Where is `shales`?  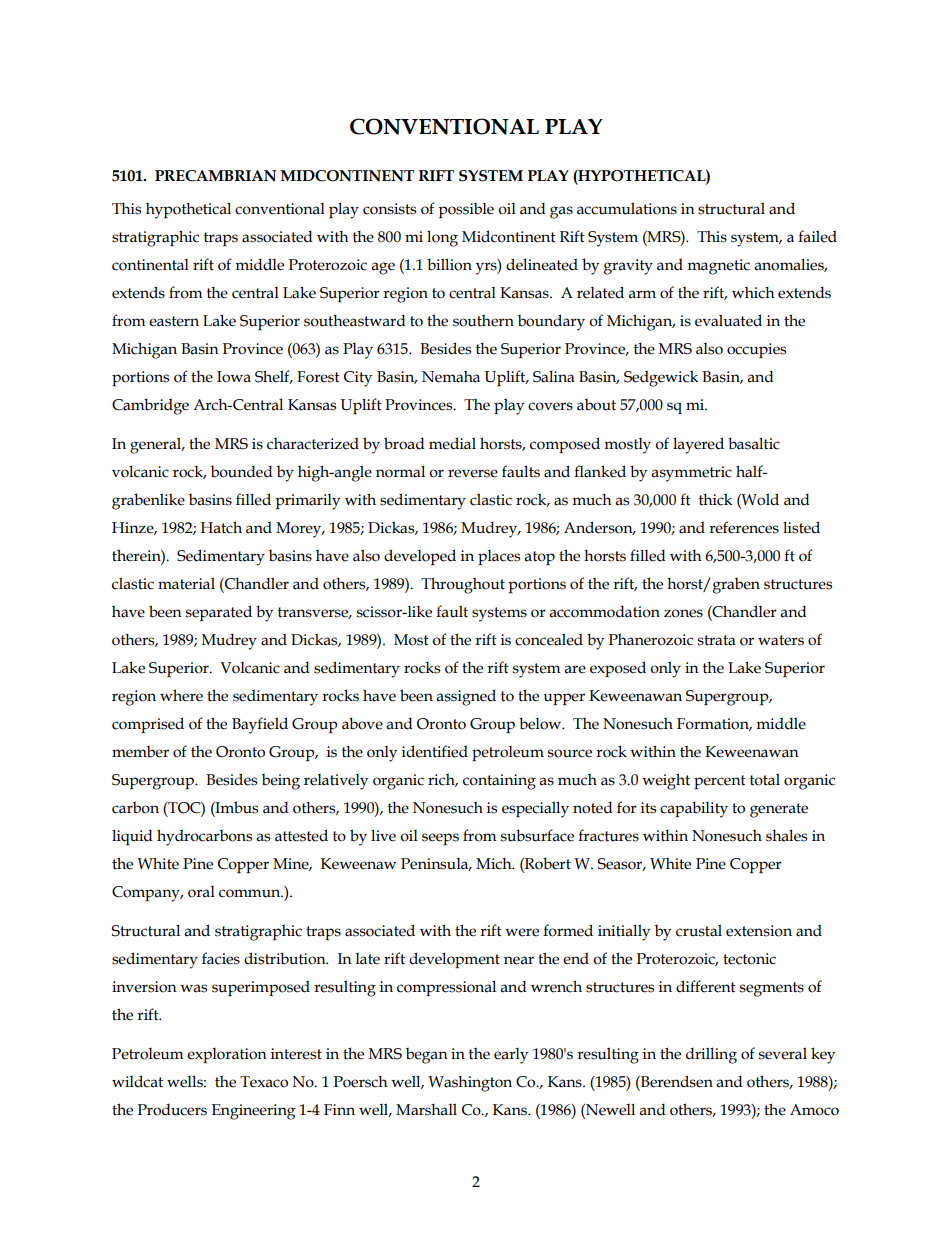
shales is located at coordinates (786, 835).
